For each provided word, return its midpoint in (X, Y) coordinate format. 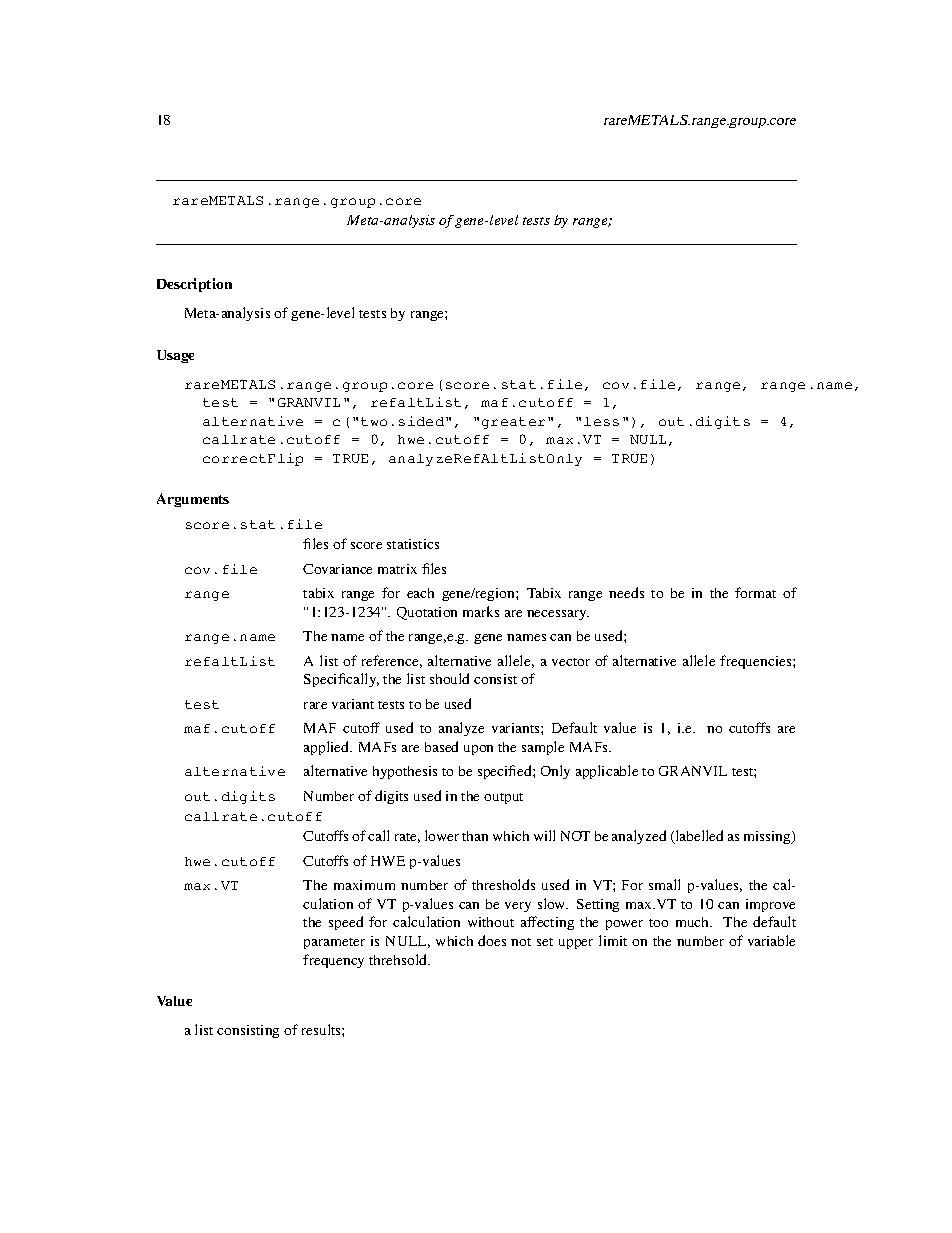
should (449, 678)
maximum (364, 885)
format (755, 592)
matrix (397, 569)
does (492, 940)
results (322, 1029)
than (475, 836)
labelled (698, 837)
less (601, 421)
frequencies (757, 662)
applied (328, 748)
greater (513, 423)
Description (194, 285)
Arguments (193, 500)
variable (771, 940)
